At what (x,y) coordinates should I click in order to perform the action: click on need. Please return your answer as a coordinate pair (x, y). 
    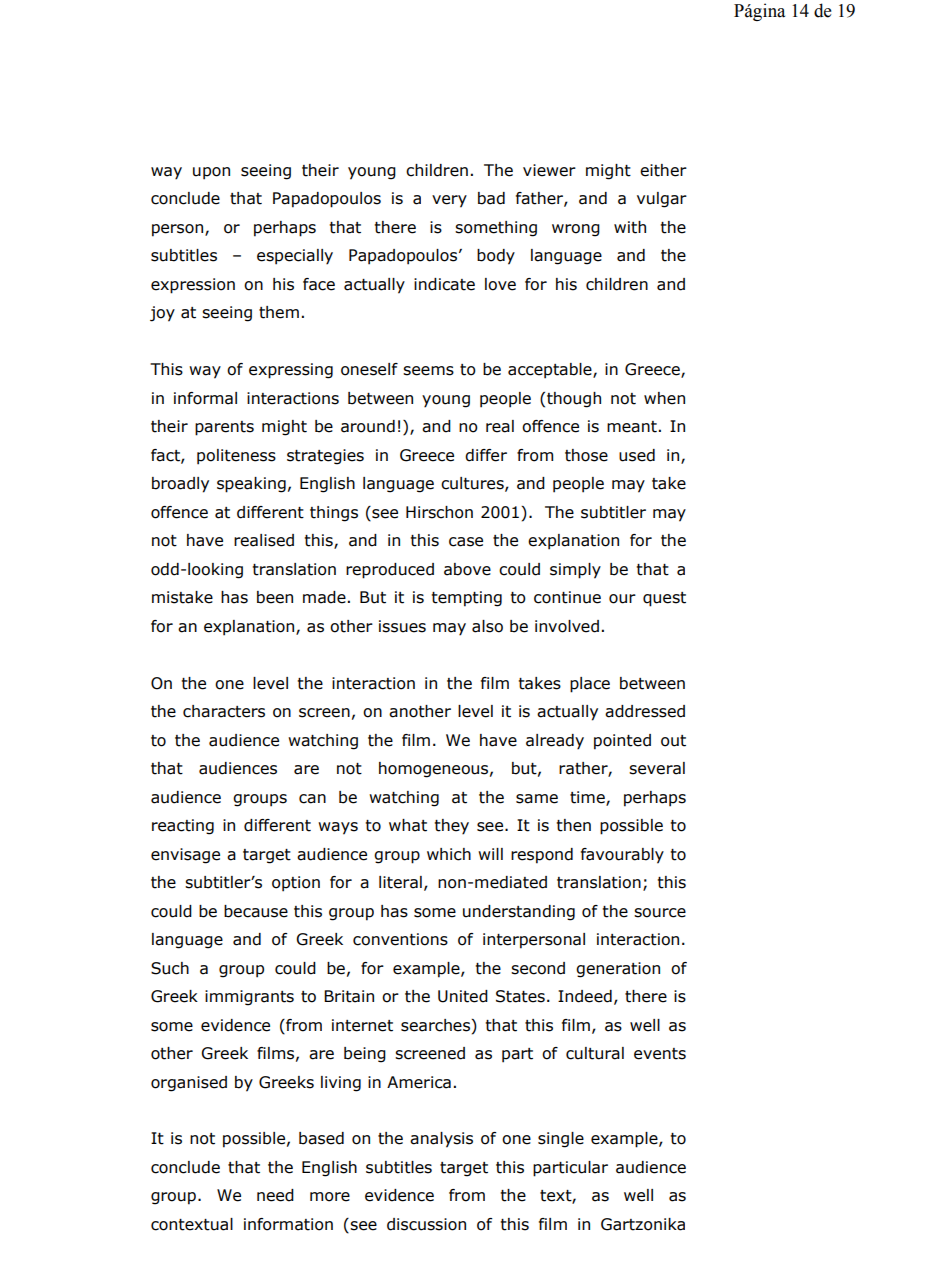
    Looking at the image, I should click on (275, 1195).
